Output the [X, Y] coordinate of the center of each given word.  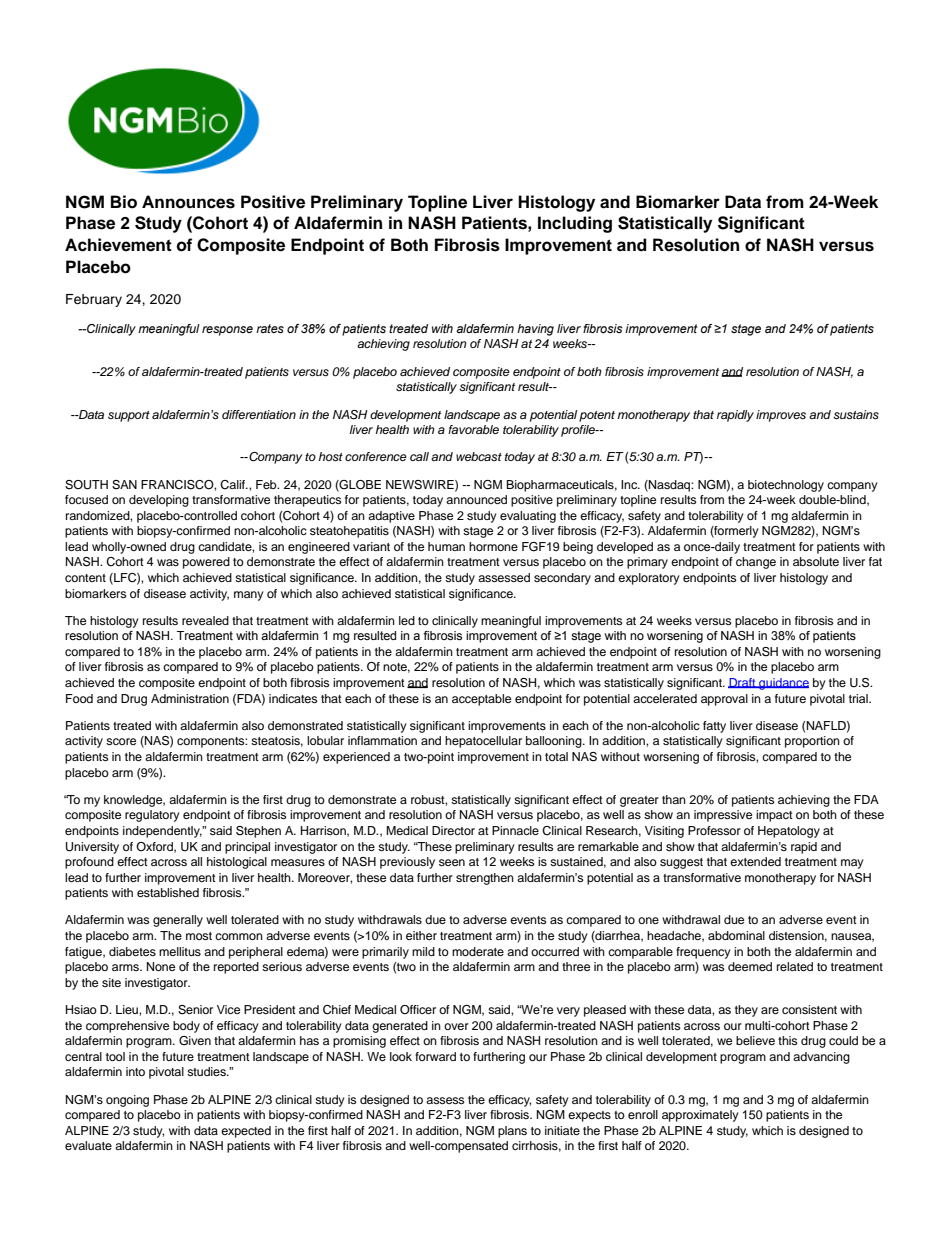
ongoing [127, 1101]
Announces [188, 202]
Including [575, 224]
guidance [783, 684]
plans [512, 1132]
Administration [190, 698]
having [535, 330]
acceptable [481, 700]
